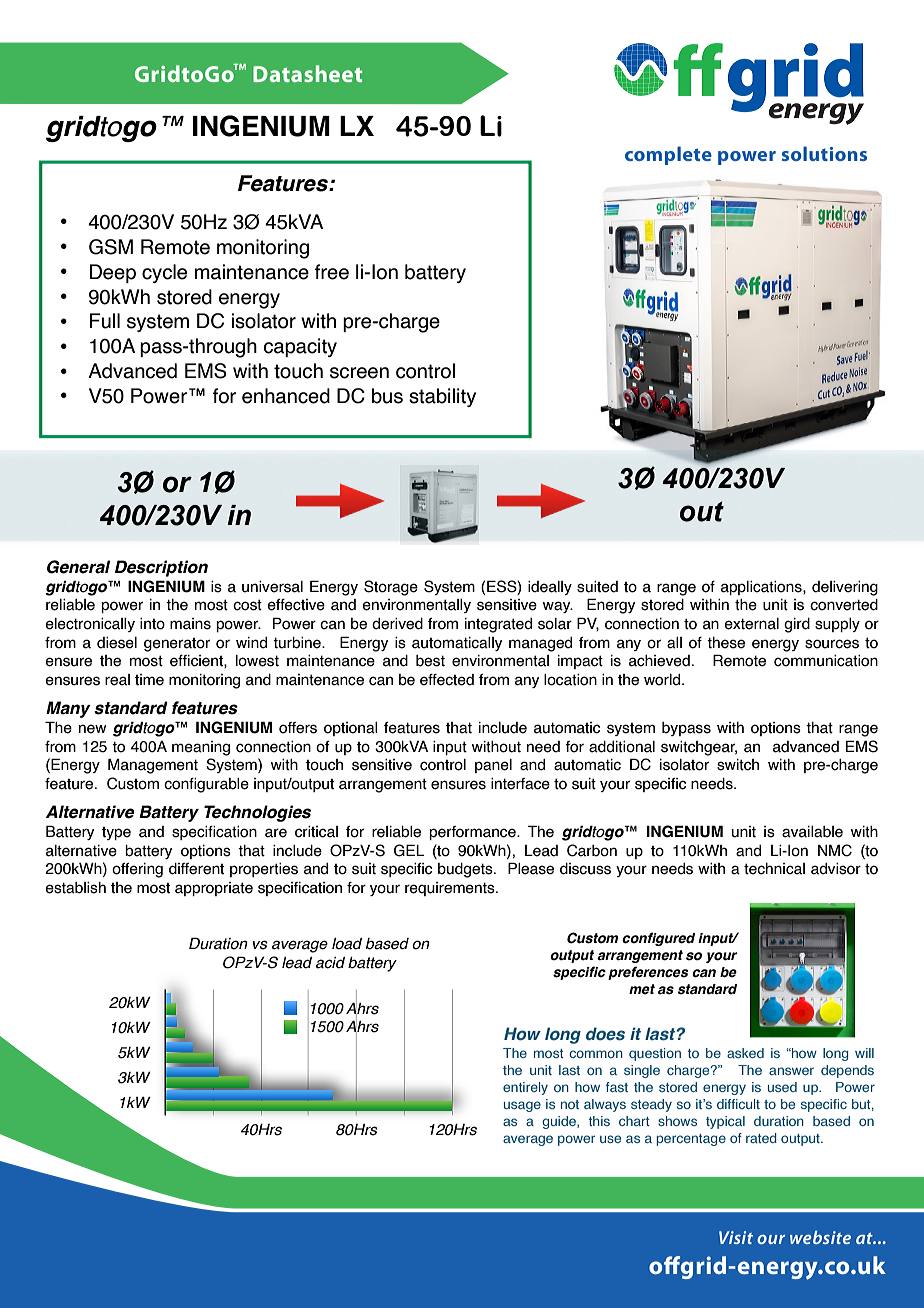 This screenshot has width=924, height=1308. Describe the element at coordinates (736, 1237) in the screenshot. I see `Visit` at that location.
